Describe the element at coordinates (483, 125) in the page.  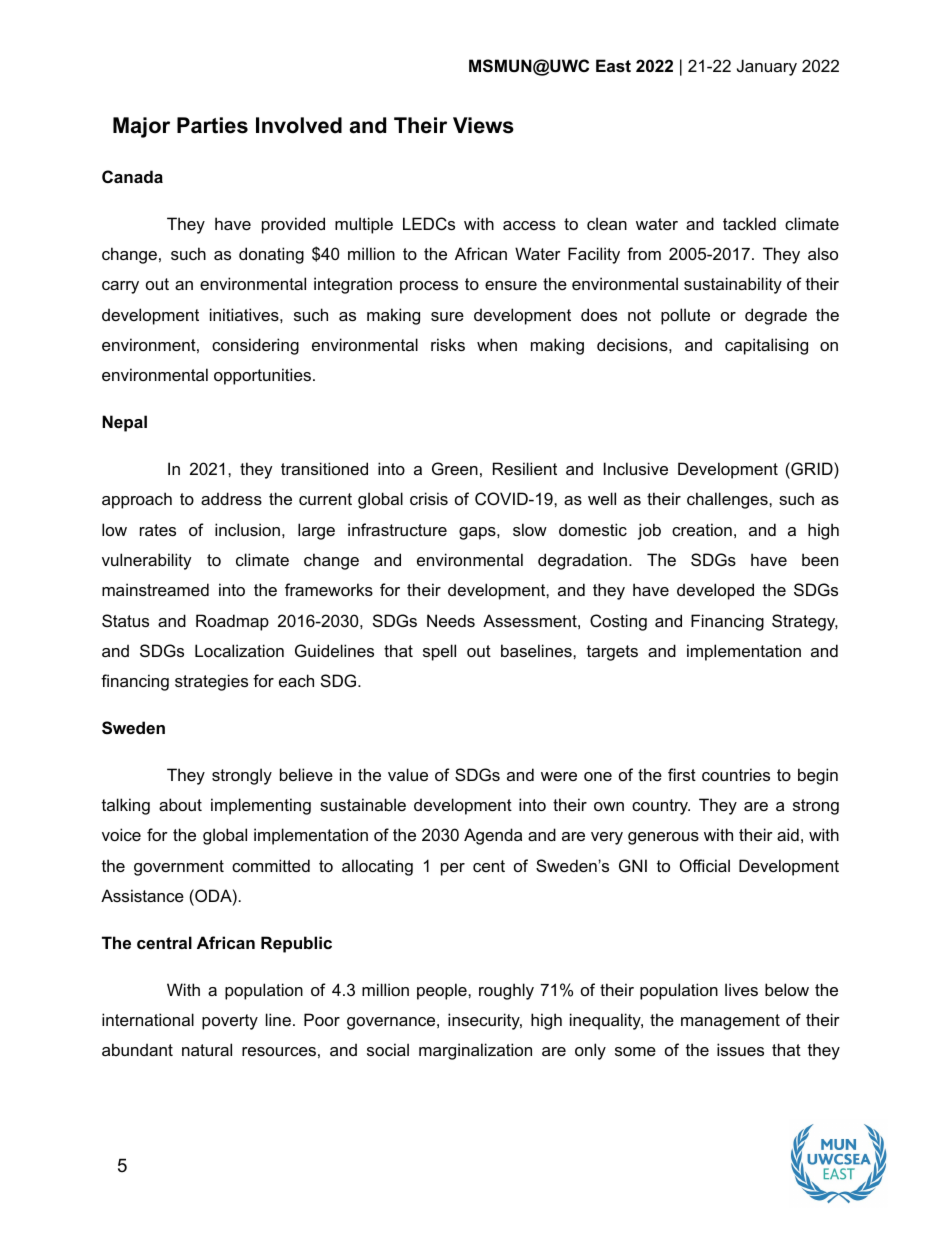
I see `Views` at that location.
